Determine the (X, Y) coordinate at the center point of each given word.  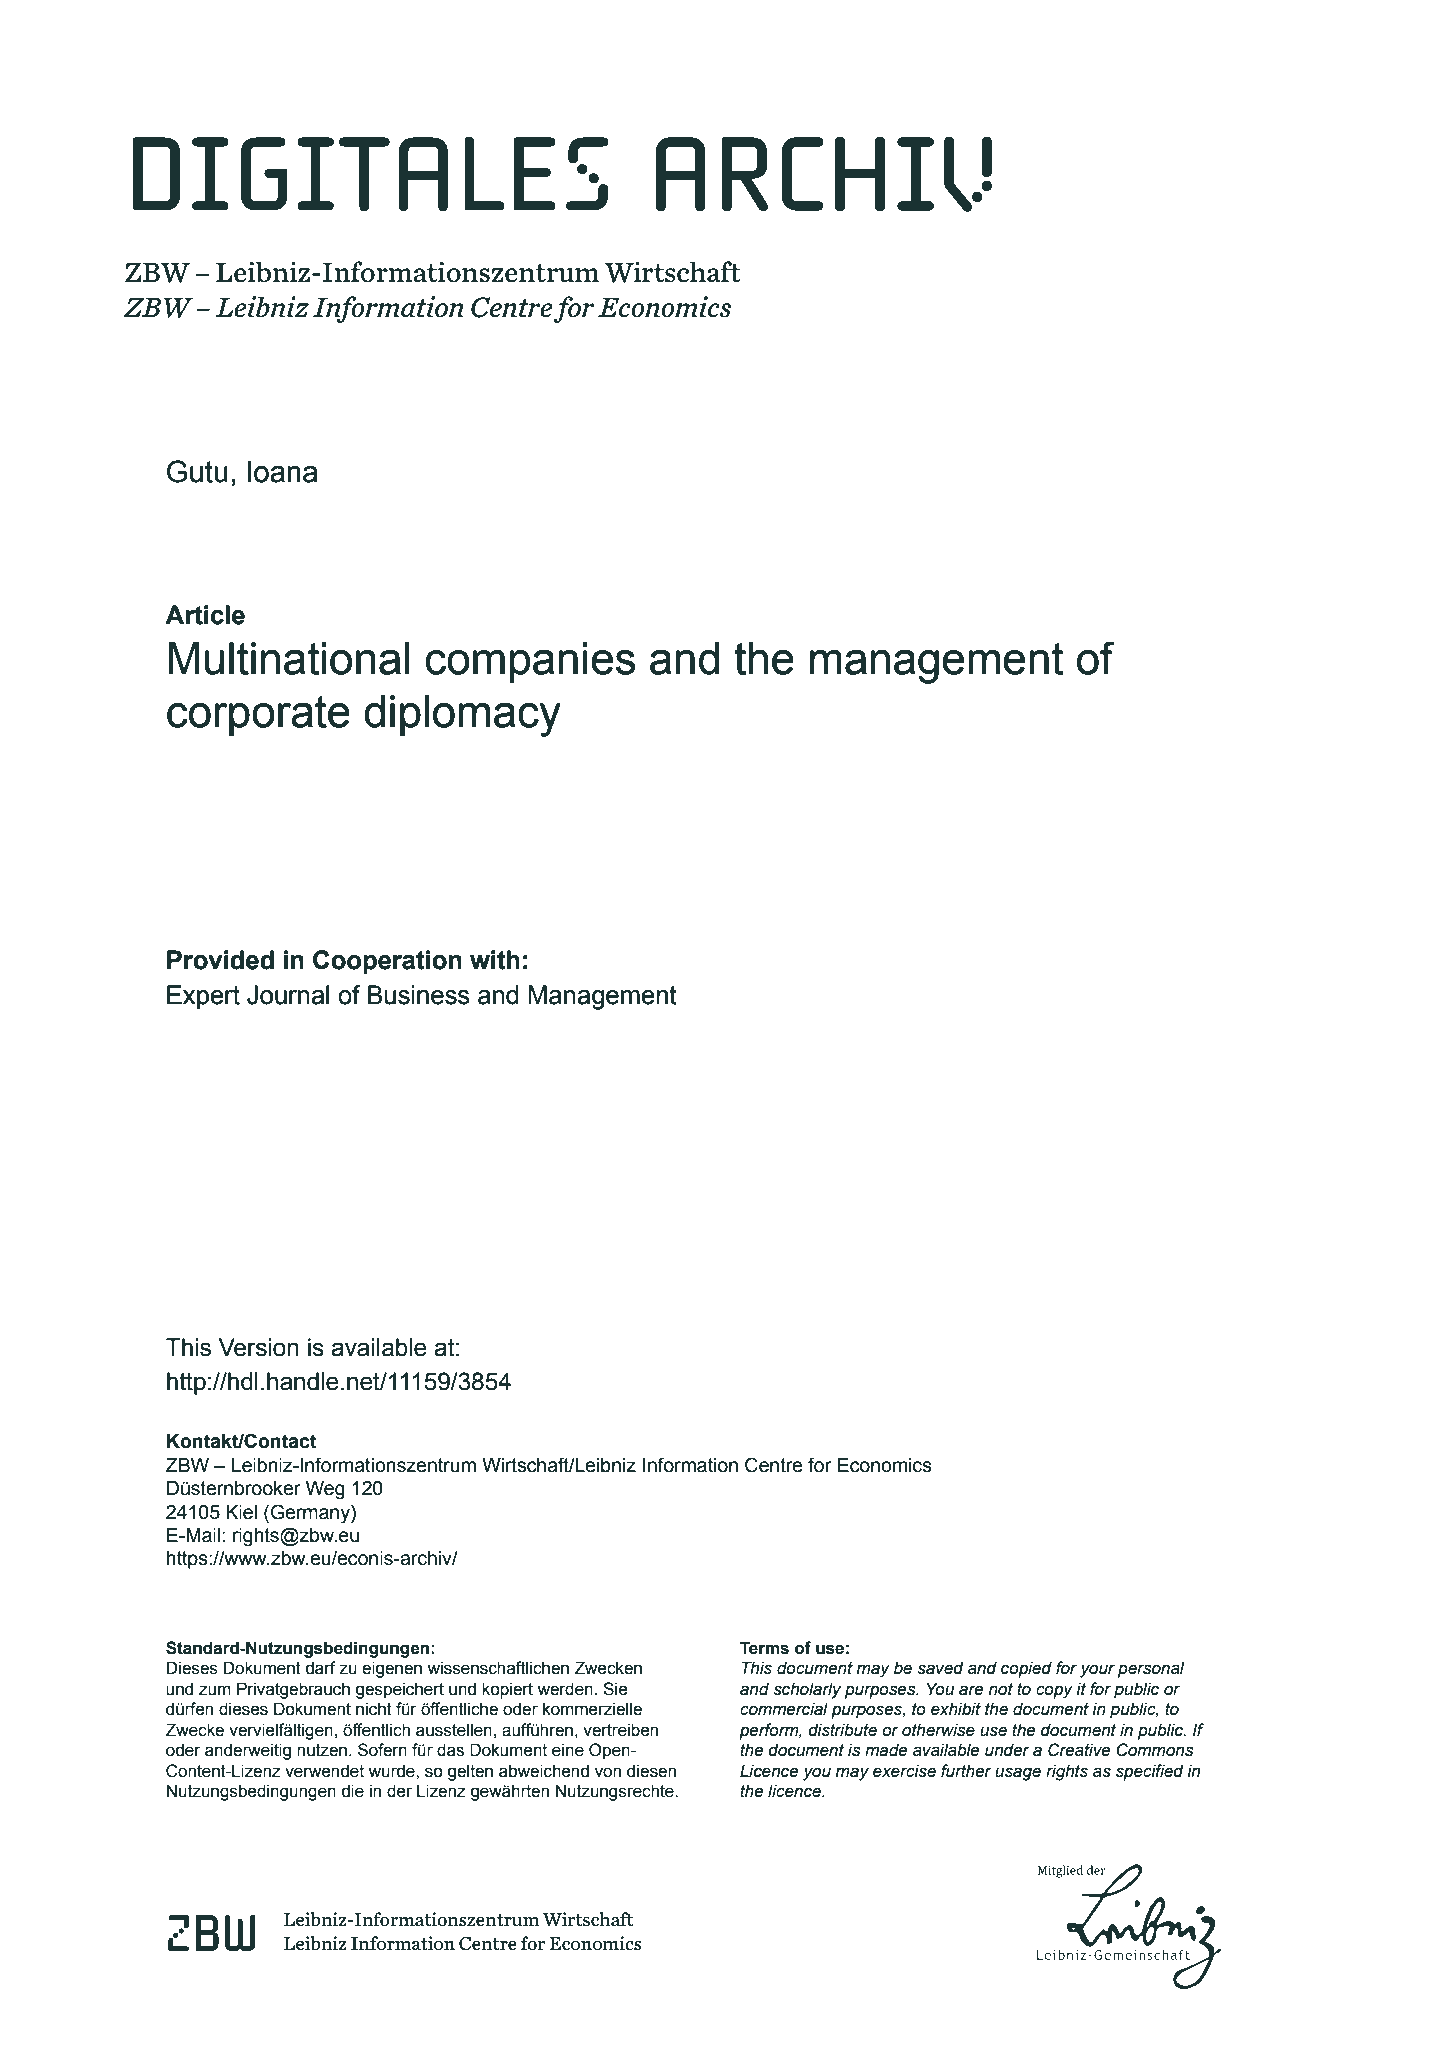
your (1097, 1671)
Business (419, 995)
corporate (258, 716)
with (495, 960)
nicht (374, 1709)
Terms (764, 1648)
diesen (651, 1771)
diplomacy (462, 716)
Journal (288, 995)
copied (1026, 1669)
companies (530, 662)
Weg (325, 1490)
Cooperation (387, 962)
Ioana (283, 472)
